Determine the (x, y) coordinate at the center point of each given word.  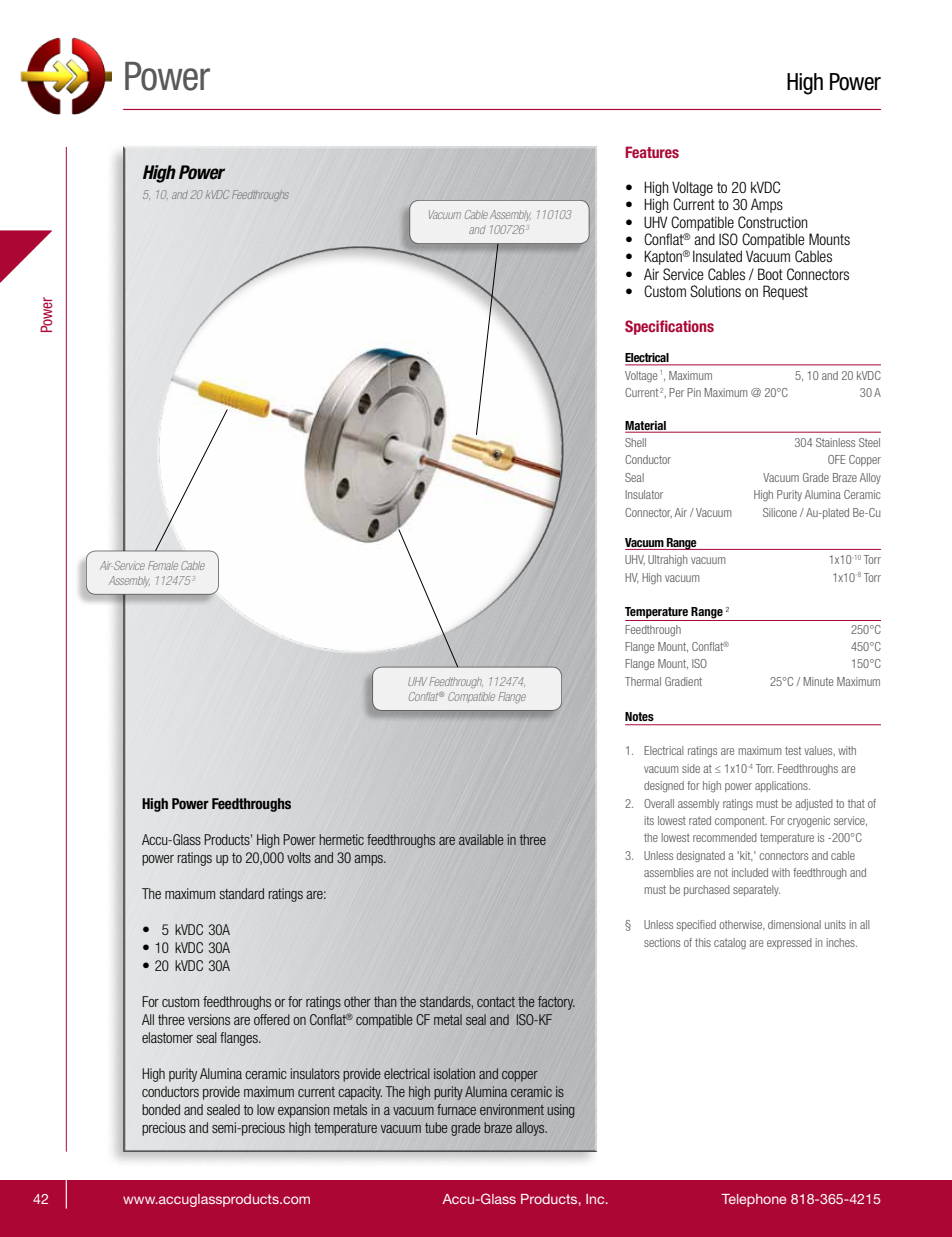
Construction (773, 222)
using (560, 1111)
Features (652, 152)
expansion (304, 1111)
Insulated (717, 256)
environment (512, 1109)
